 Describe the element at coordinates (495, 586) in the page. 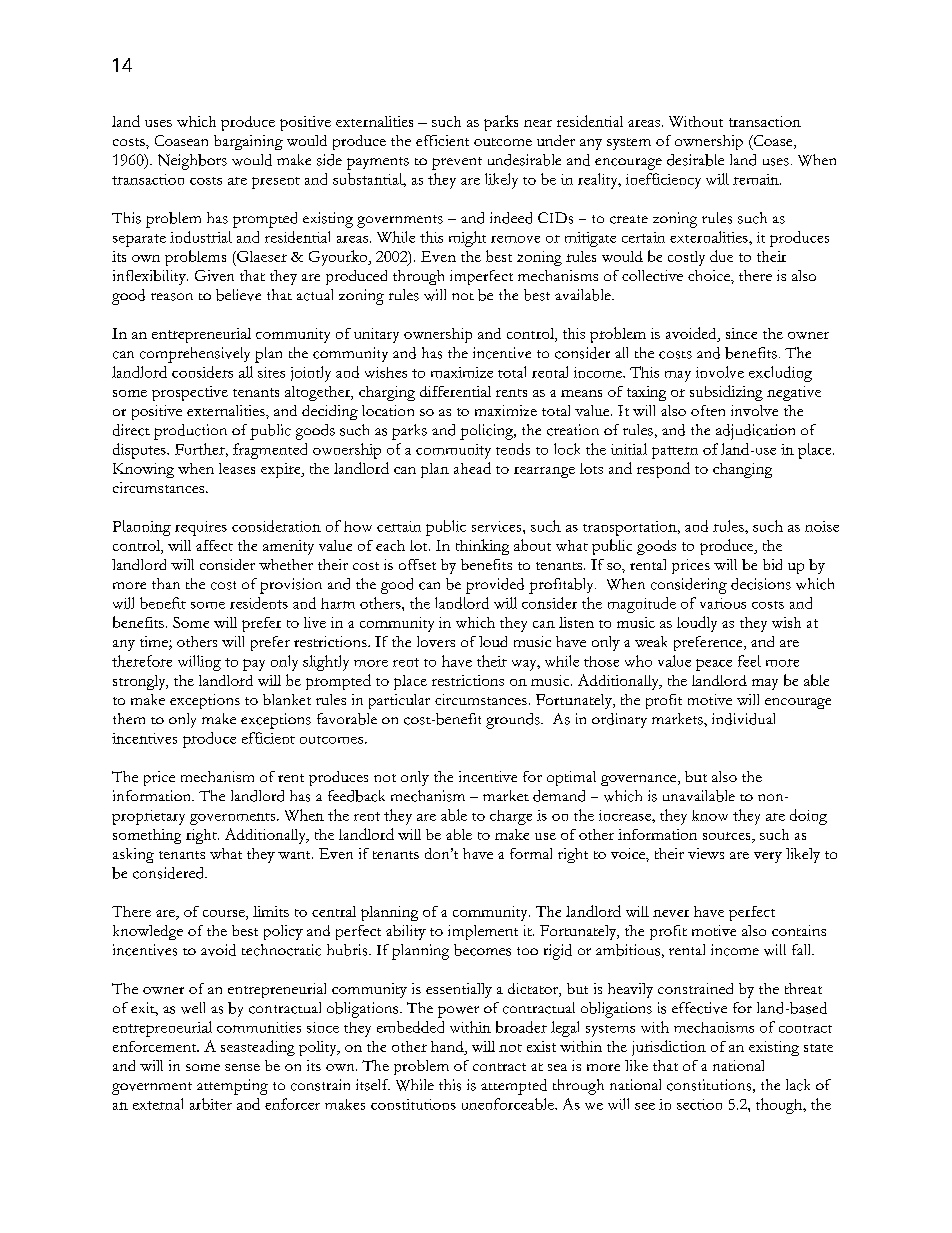

I see `provided` at that location.
